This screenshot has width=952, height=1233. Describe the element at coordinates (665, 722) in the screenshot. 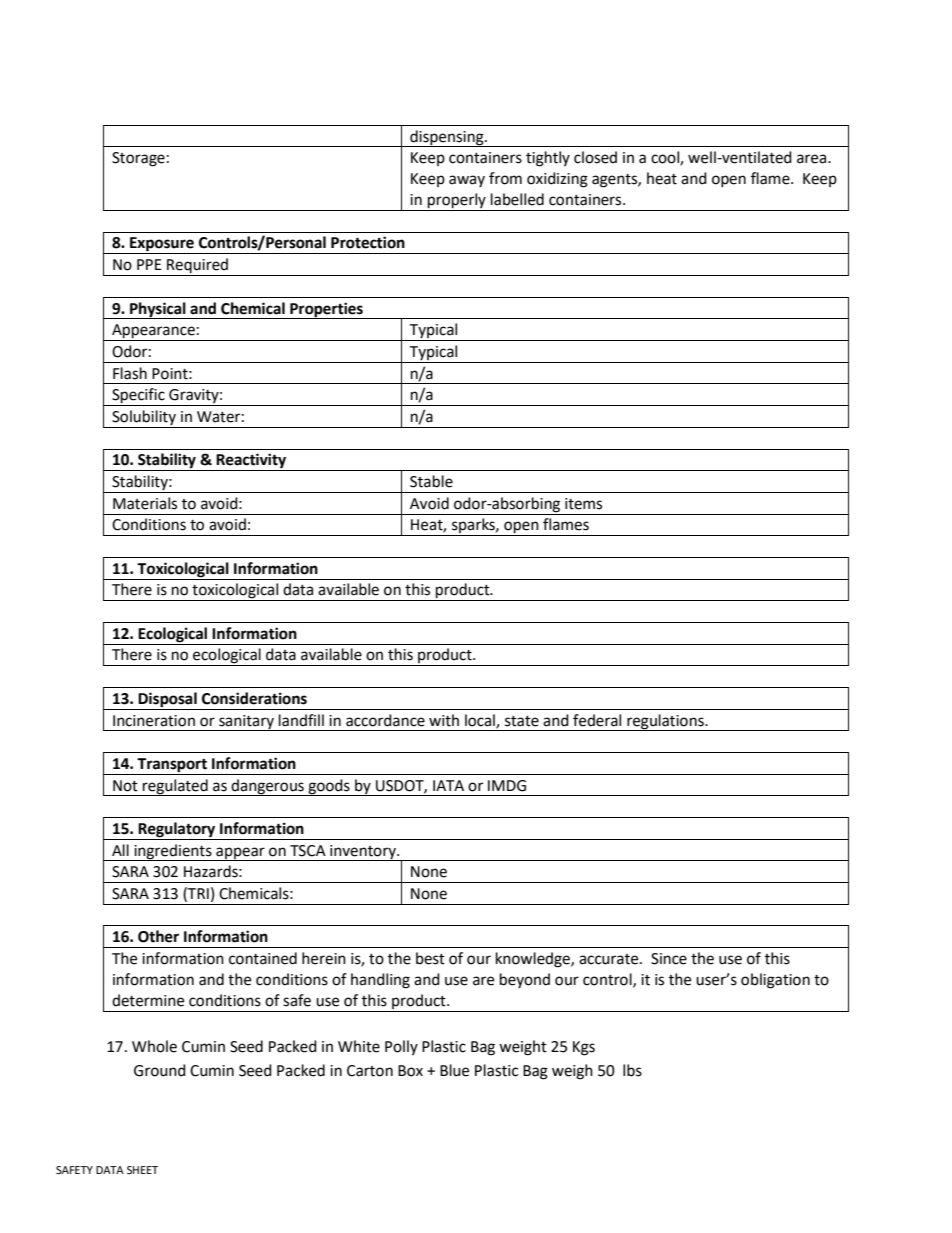

I see `regulations` at that location.
